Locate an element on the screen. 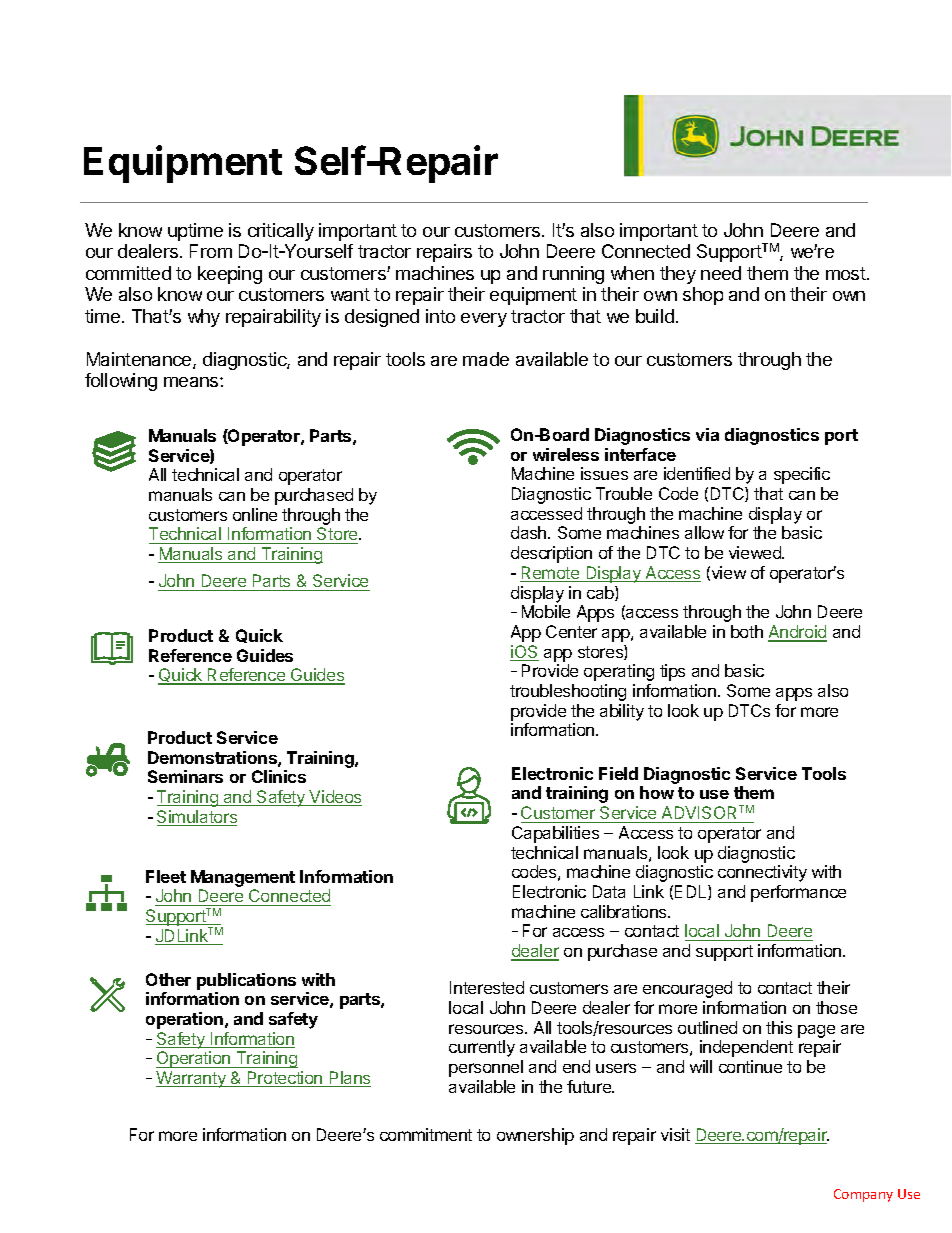 The width and height of the screenshot is (952, 1233). need is located at coordinates (721, 273).
